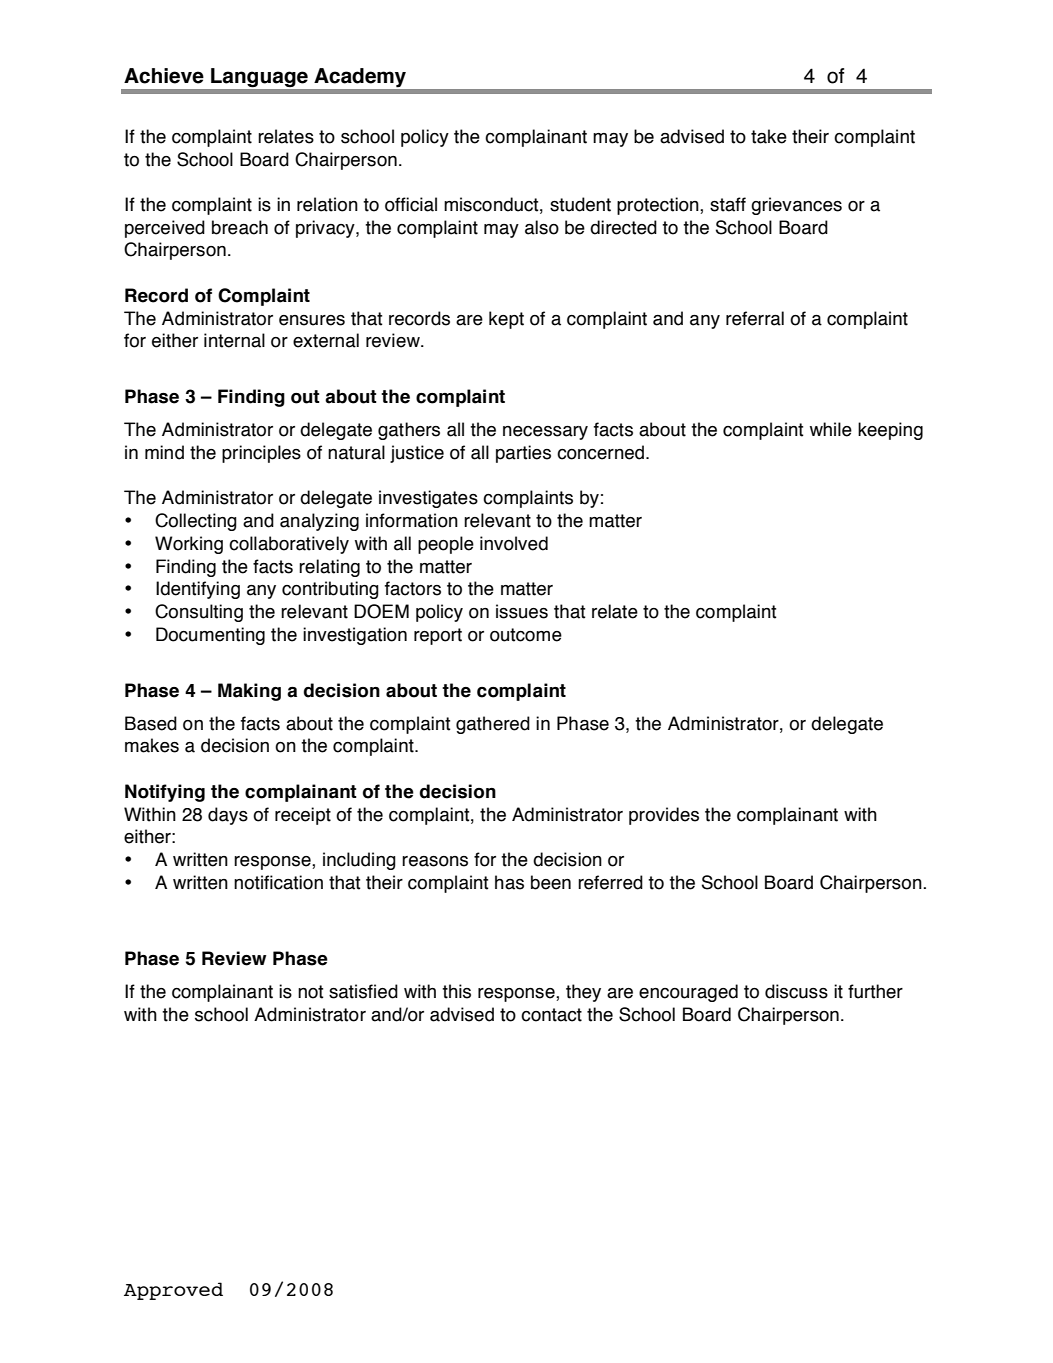 This screenshot has height=1363, width=1053. Describe the element at coordinates (164, 76) in the screenshot. I see `Achieve` at that location.
